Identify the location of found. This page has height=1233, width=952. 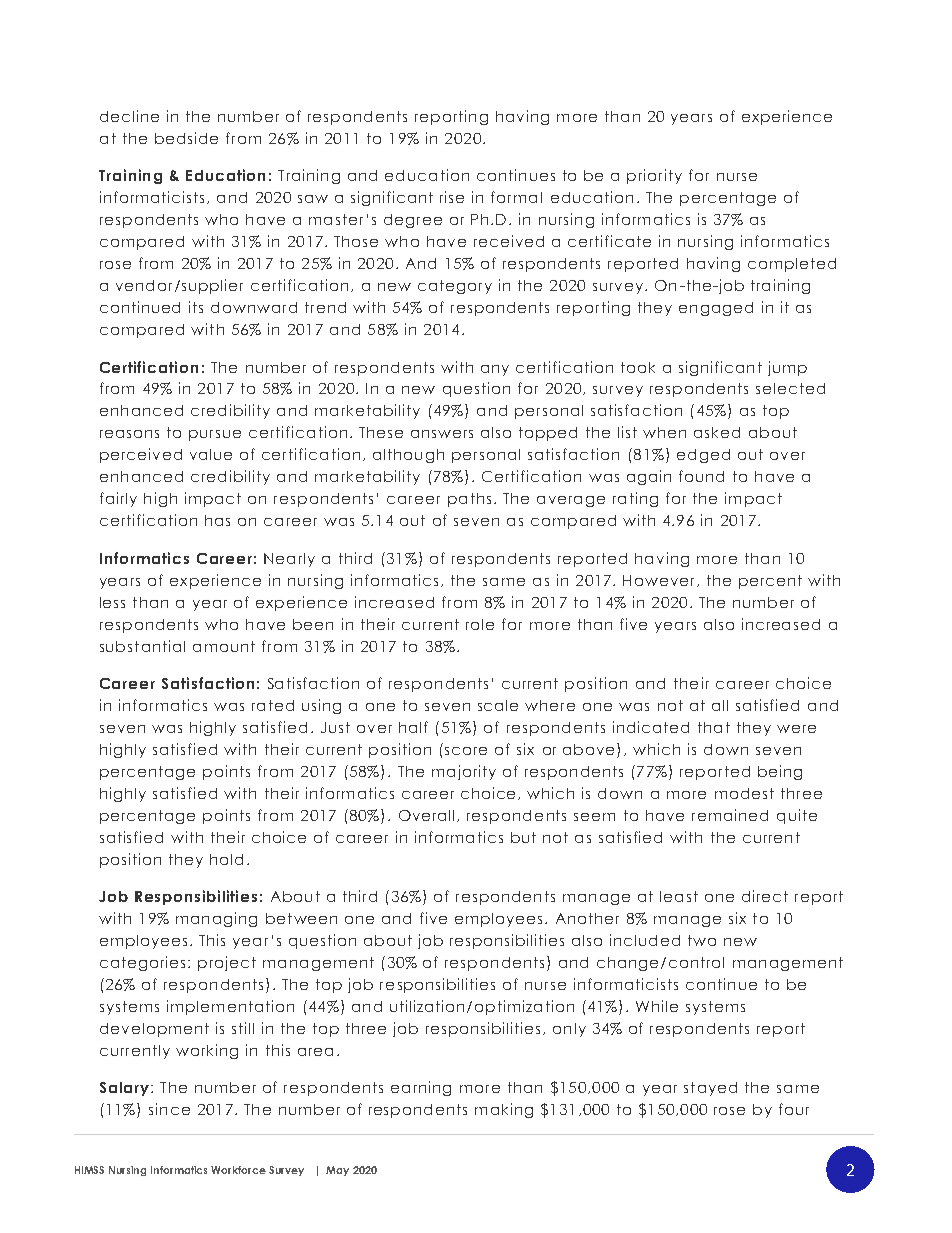
(701, 476).
